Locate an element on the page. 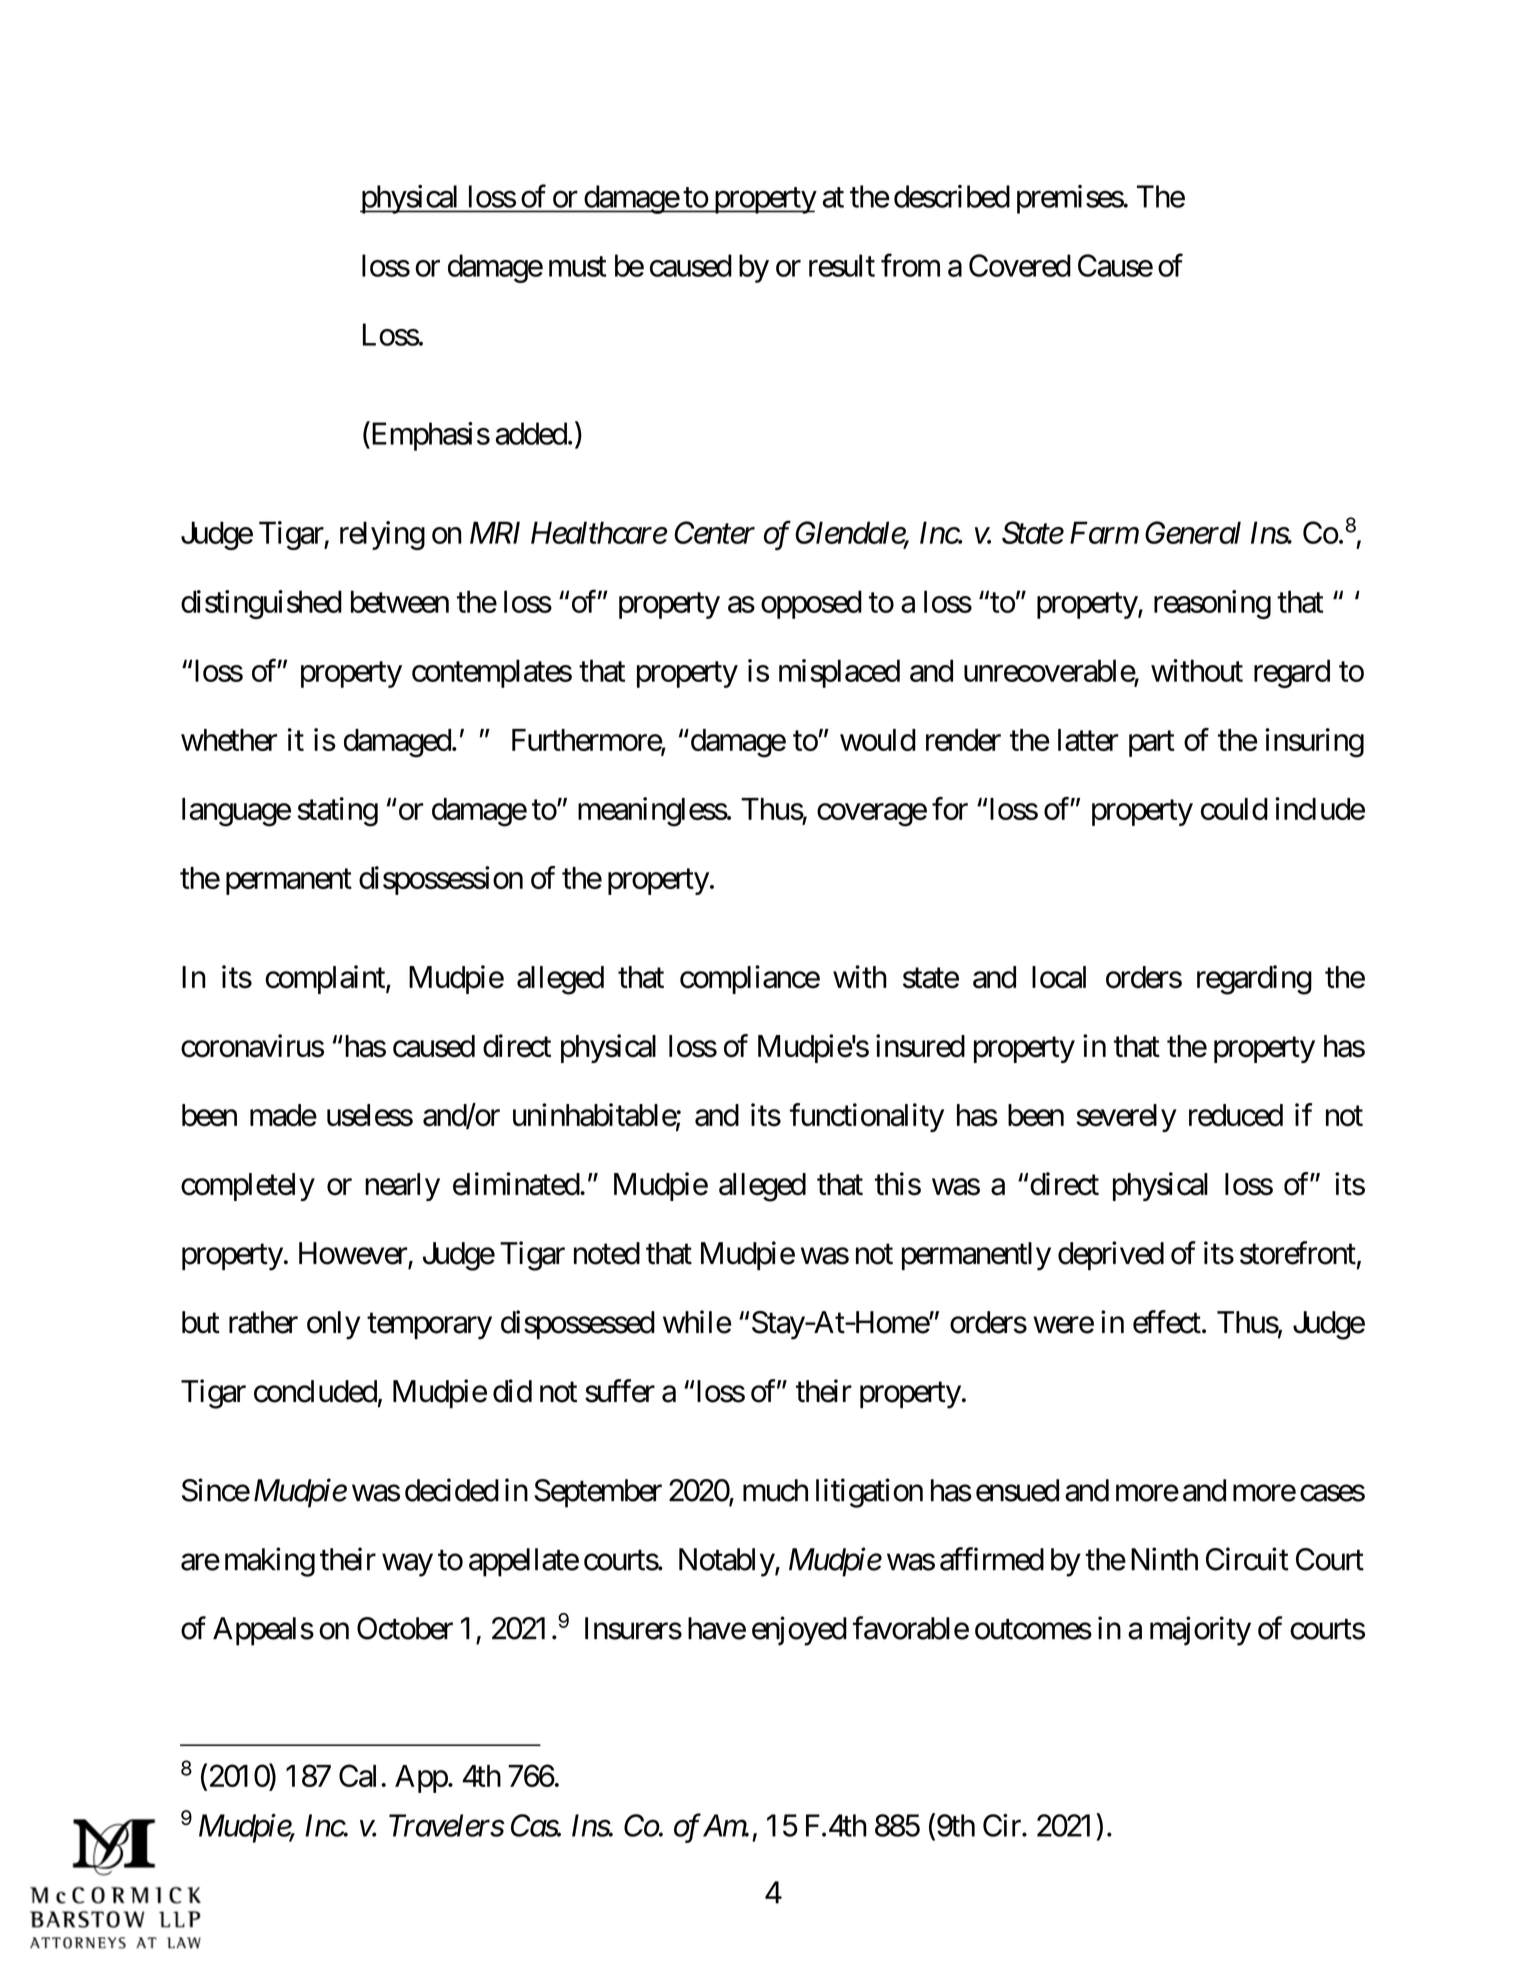 The image size is (1531, 1981). way is located at coordinates (407, 1565).
